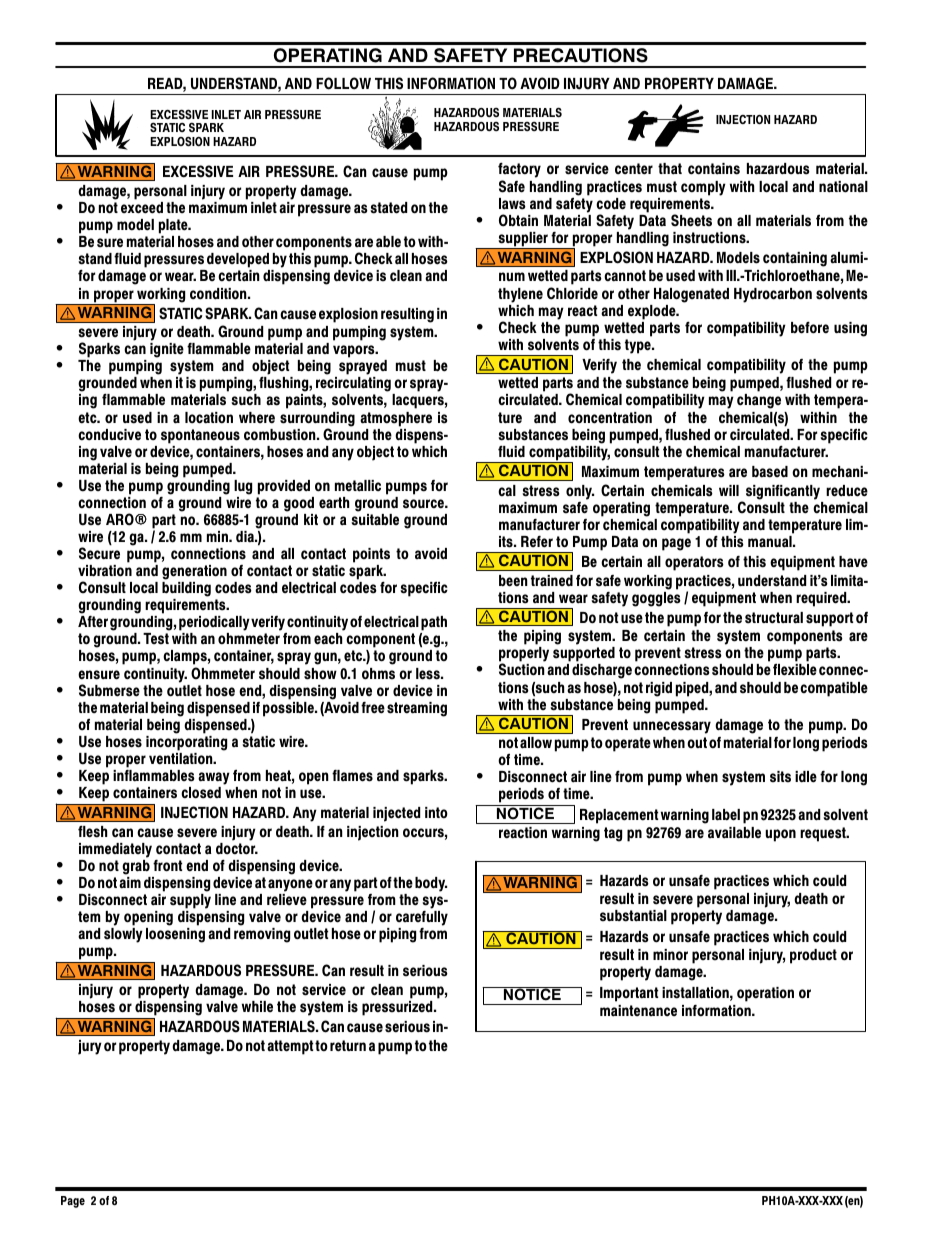 The height and width of the screenshot is (1233, 952). What do you see at coordinates (519, 171) in the screenshot?
I see `factory` at bounding box center [519, 171].
